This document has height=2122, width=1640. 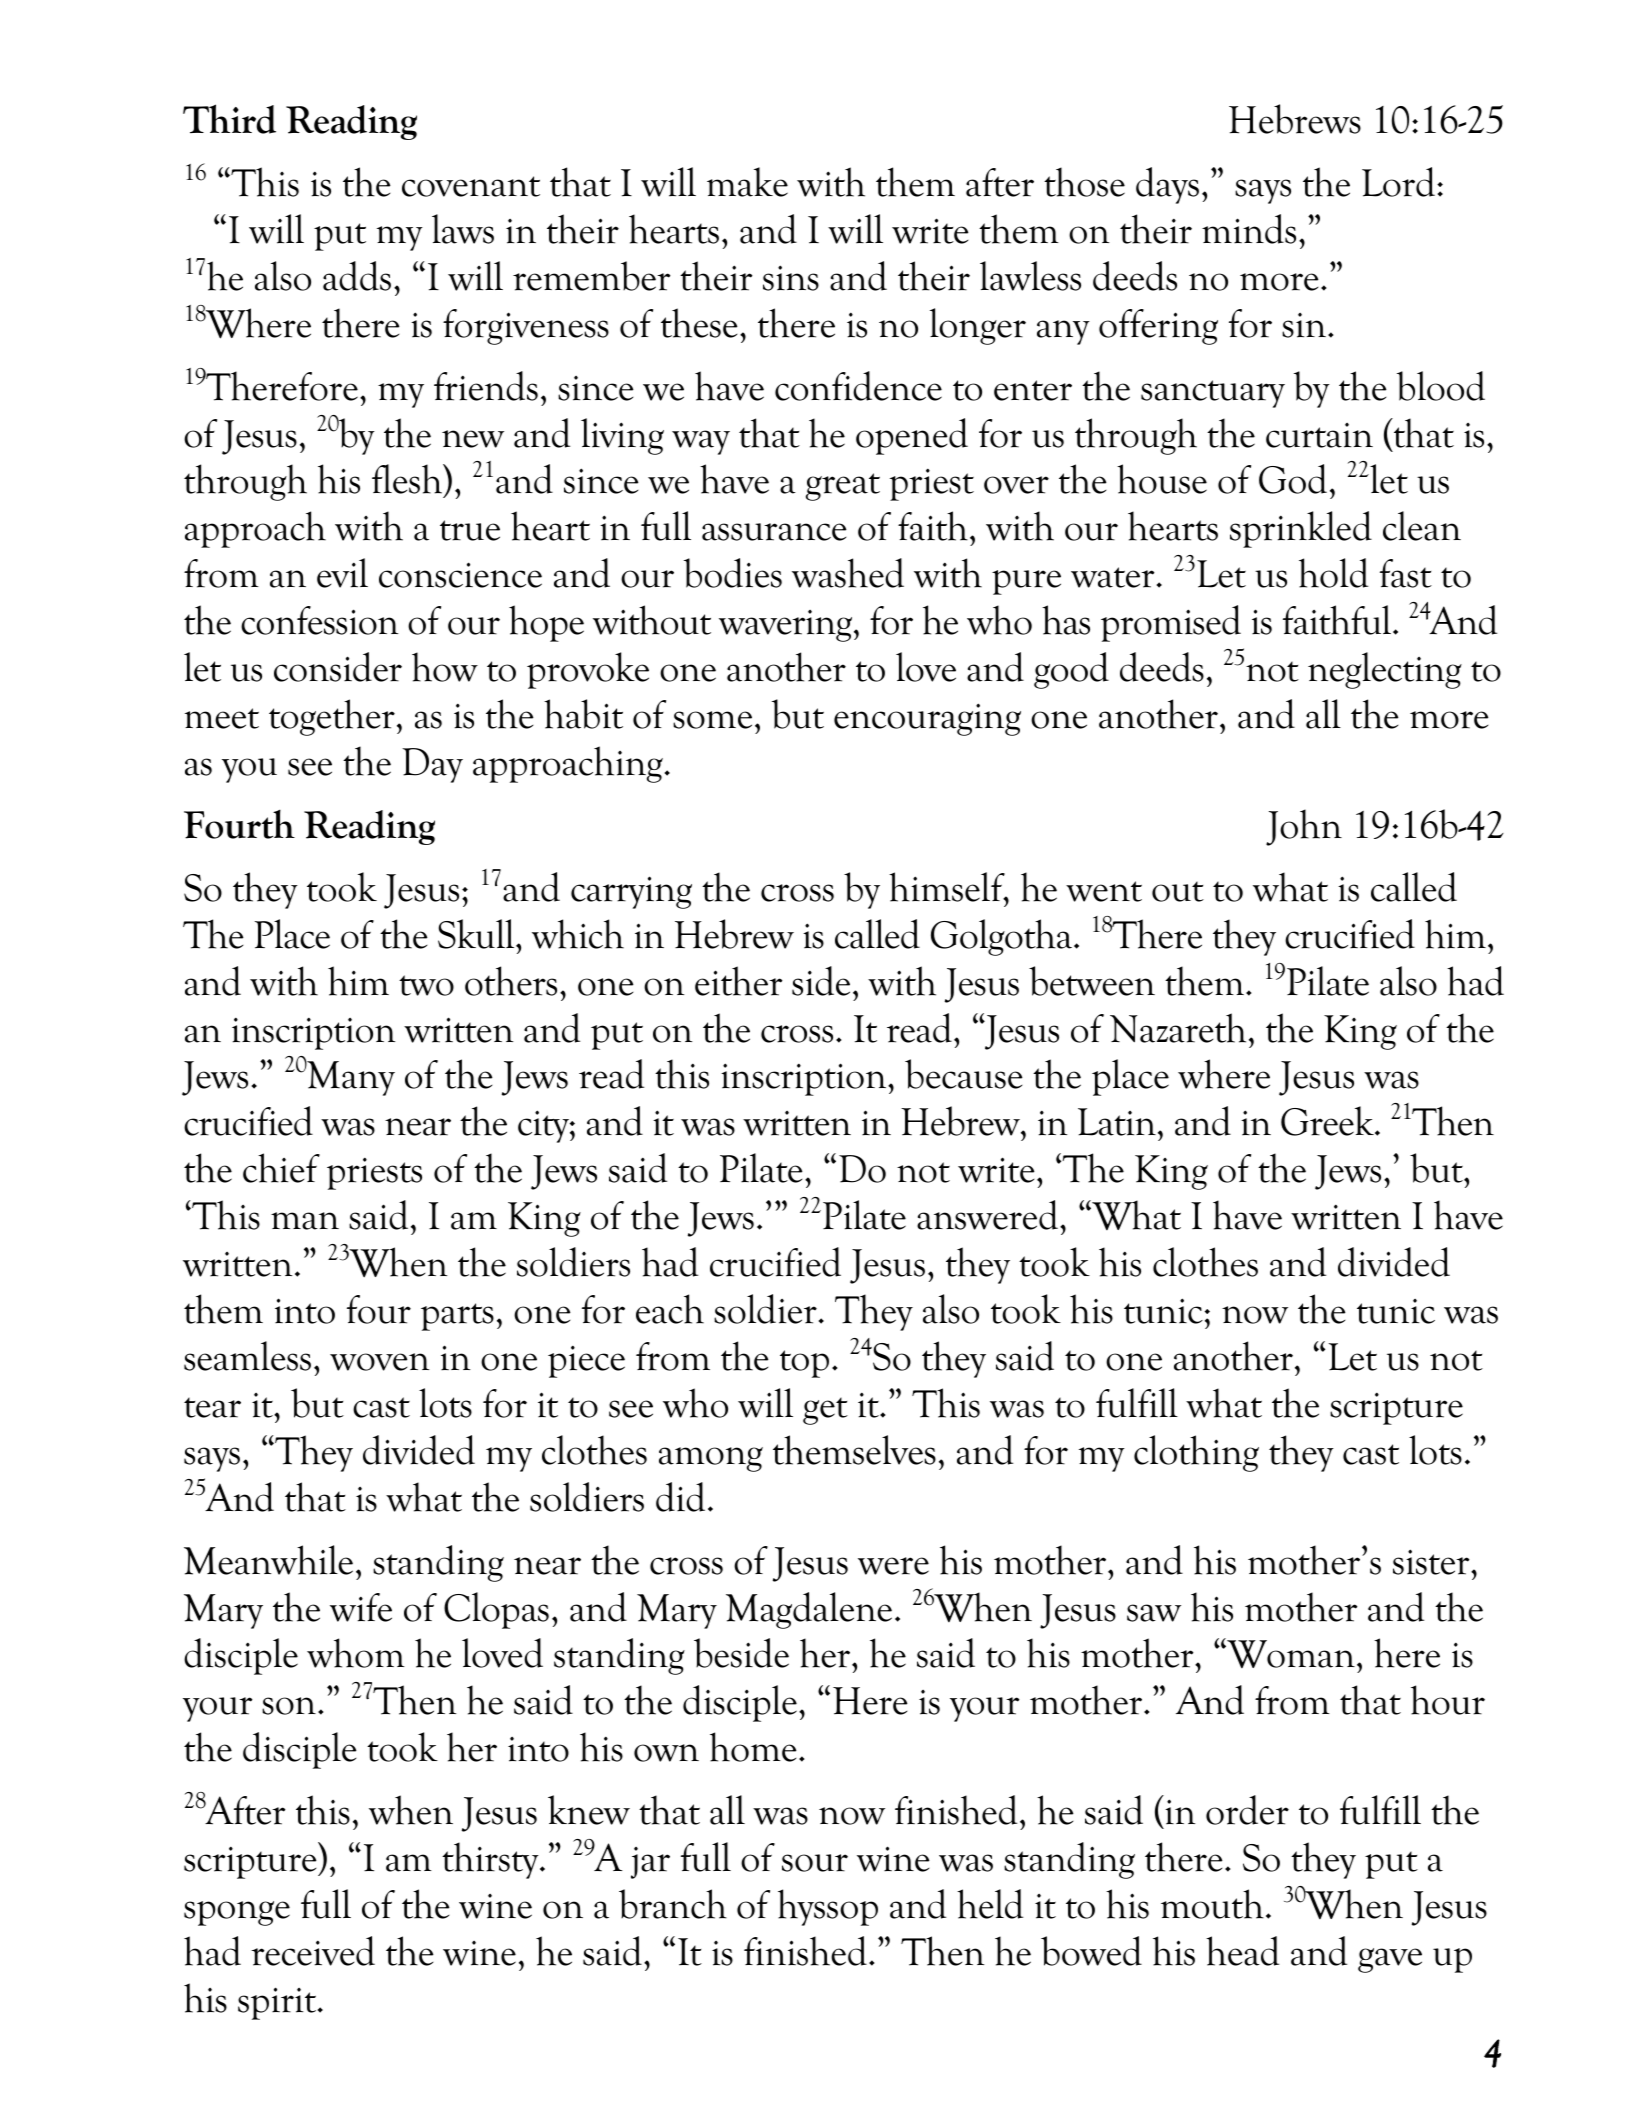 What do you see at coordinates (1249, 229) in the document?
I see `minds` at bounding box center [1249, 229].
